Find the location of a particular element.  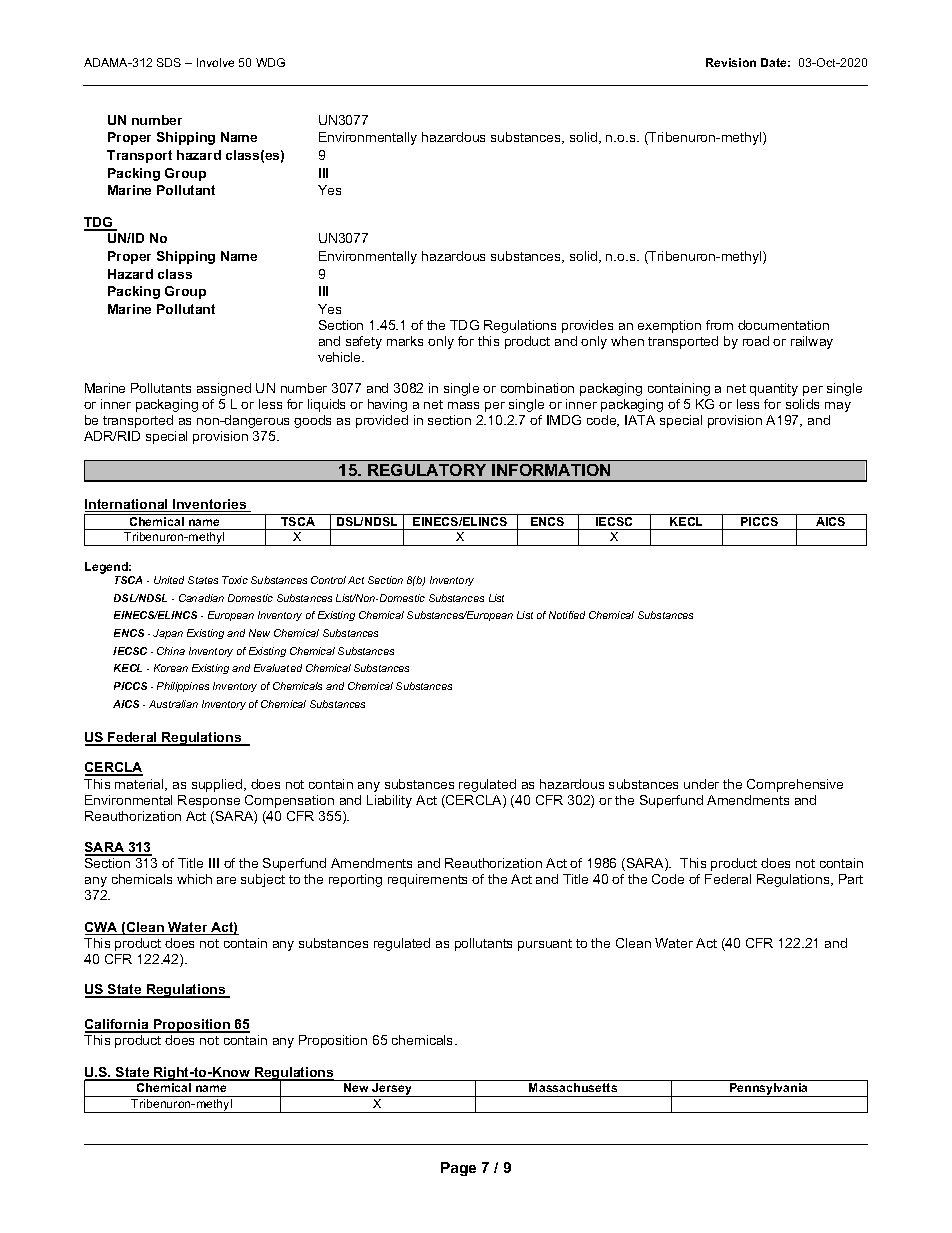

quantity is located at coordinates (774, 389).
